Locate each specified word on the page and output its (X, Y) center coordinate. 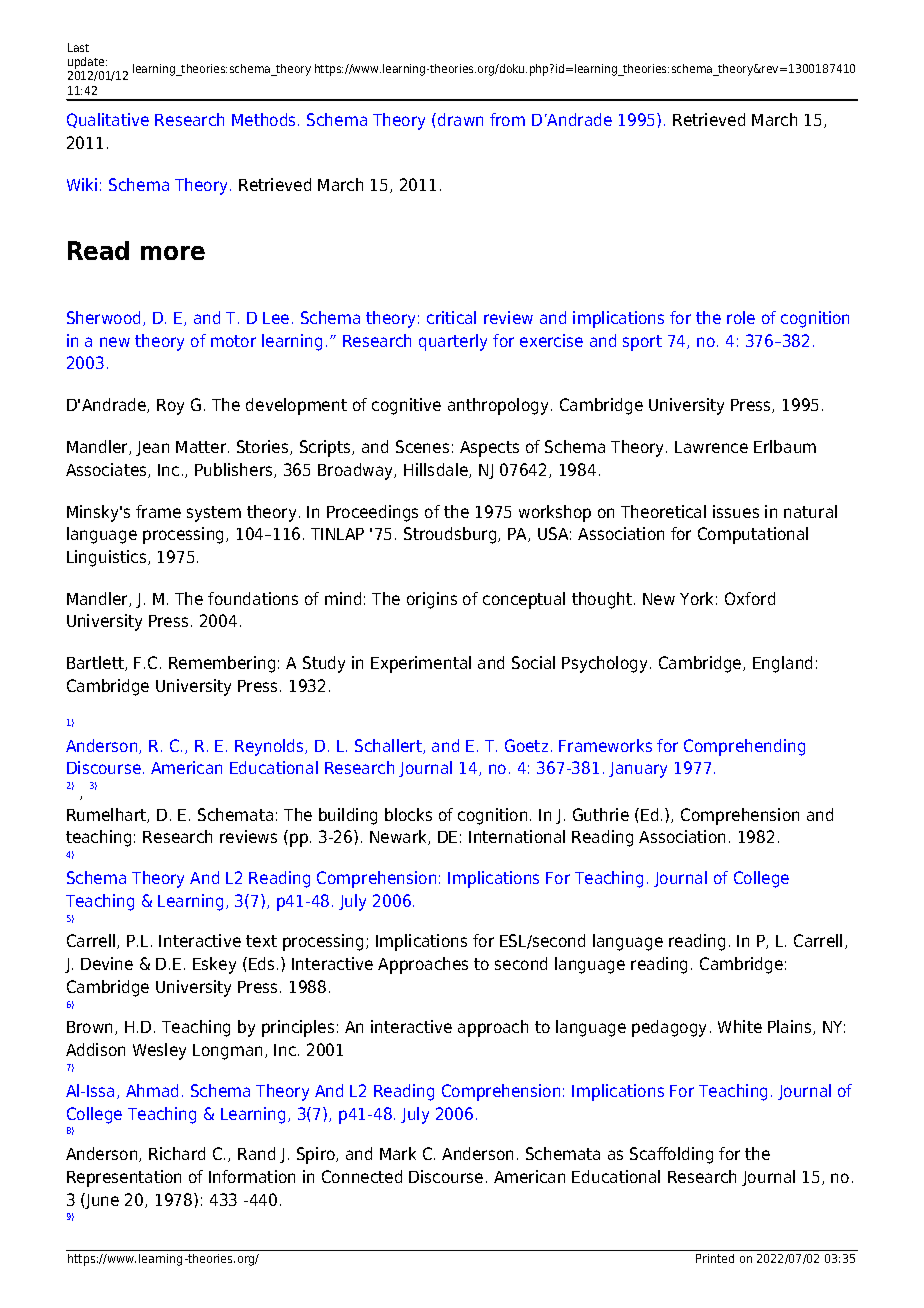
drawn (460, 119)
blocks (408, 814)
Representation (124, 1178)
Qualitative (108, 120)
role (741, 317)
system (214, 514)
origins (432, 600)
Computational (753, 535)
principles (298, 1028)
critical (451, 317)
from (507, 119)
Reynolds (270, 747)
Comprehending (744, 747)
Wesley (159, 1051)
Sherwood (103, 317)
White (740, 1026)
